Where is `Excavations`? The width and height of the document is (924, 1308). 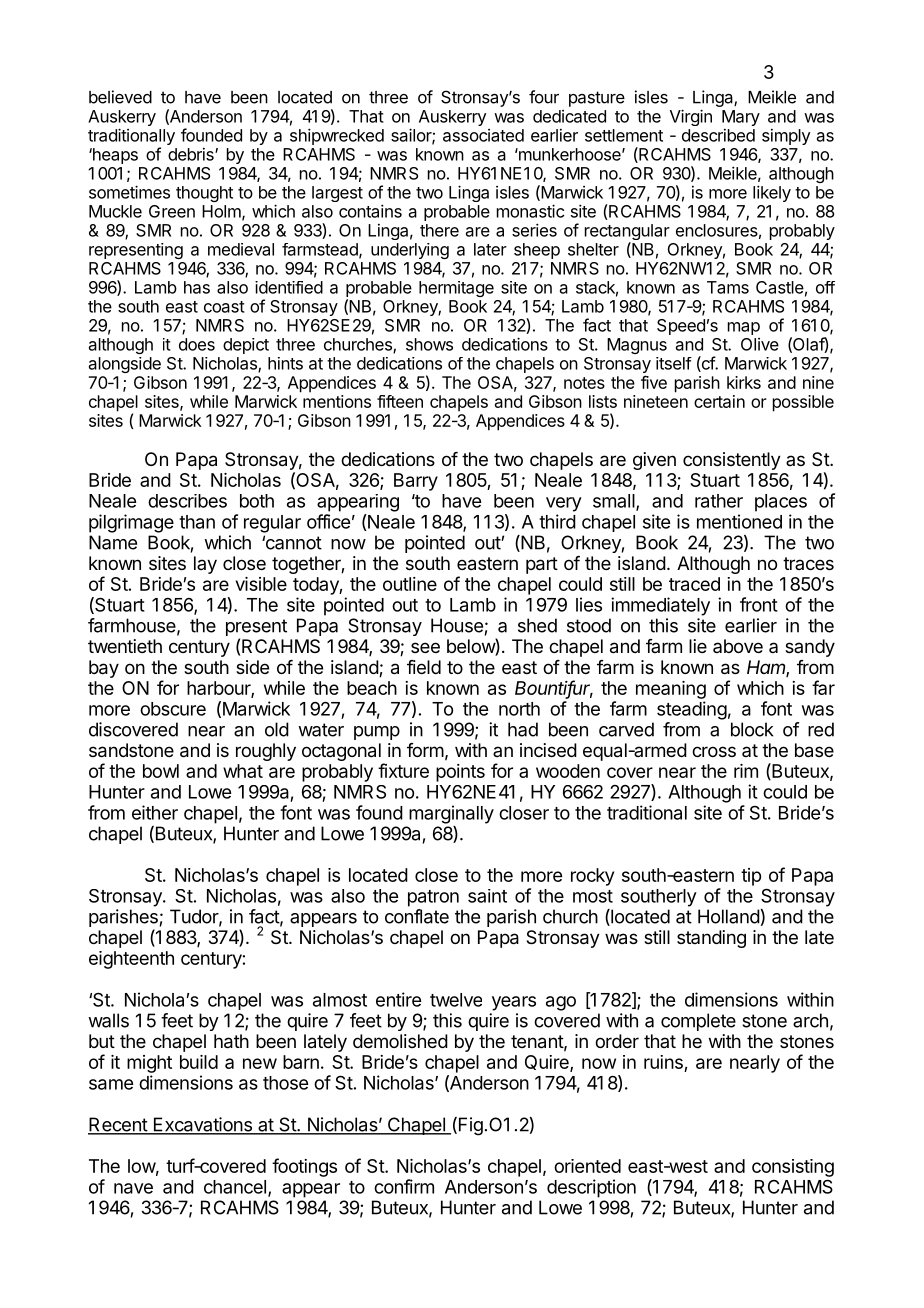
Excavations is located at coordinates (202, 1125).
